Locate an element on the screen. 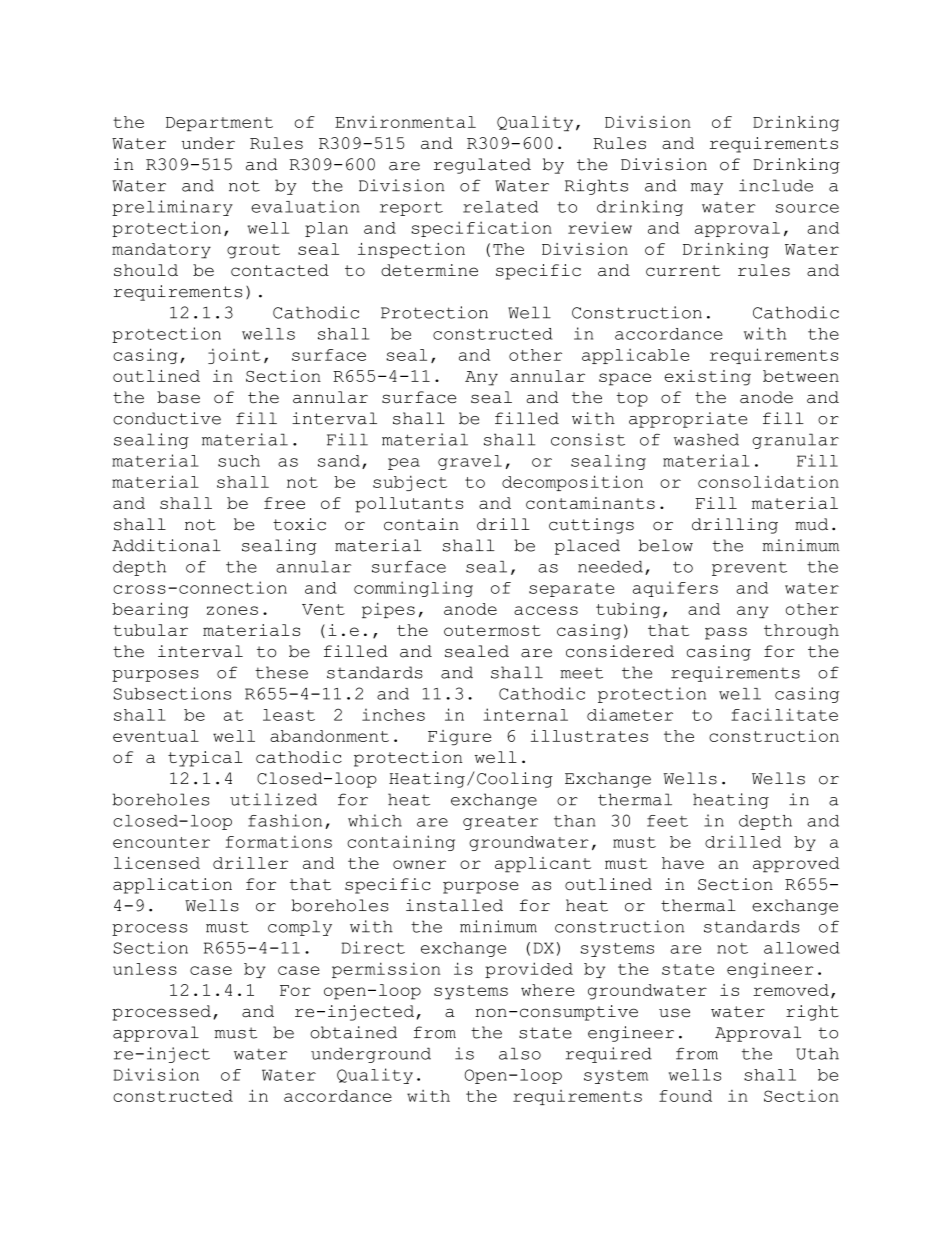 The height and width of the screenshot is (1233, 952). also is located at coordinates (520, 1054).
